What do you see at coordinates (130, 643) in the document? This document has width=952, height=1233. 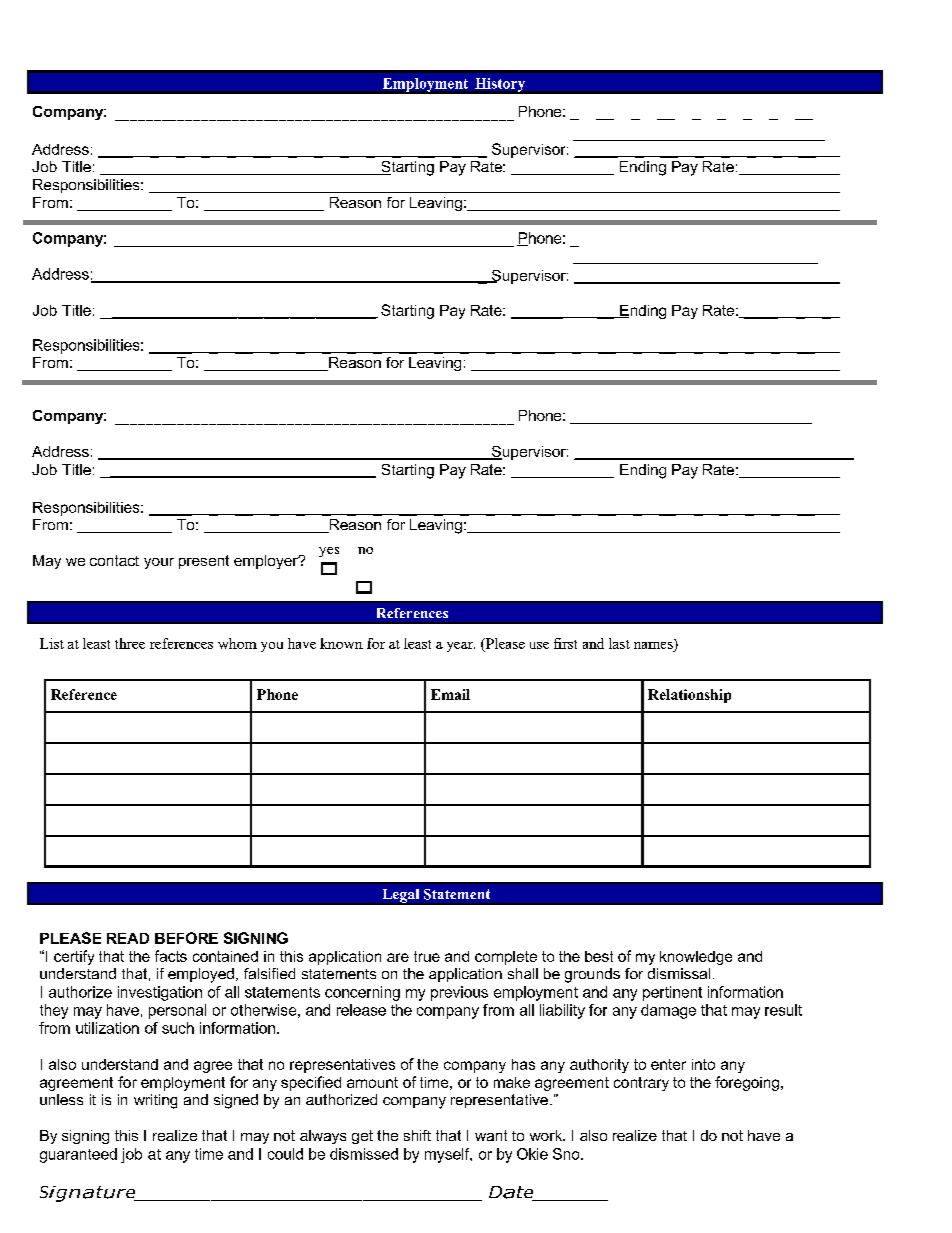 I see `three` at bounding box center [130, 643].
